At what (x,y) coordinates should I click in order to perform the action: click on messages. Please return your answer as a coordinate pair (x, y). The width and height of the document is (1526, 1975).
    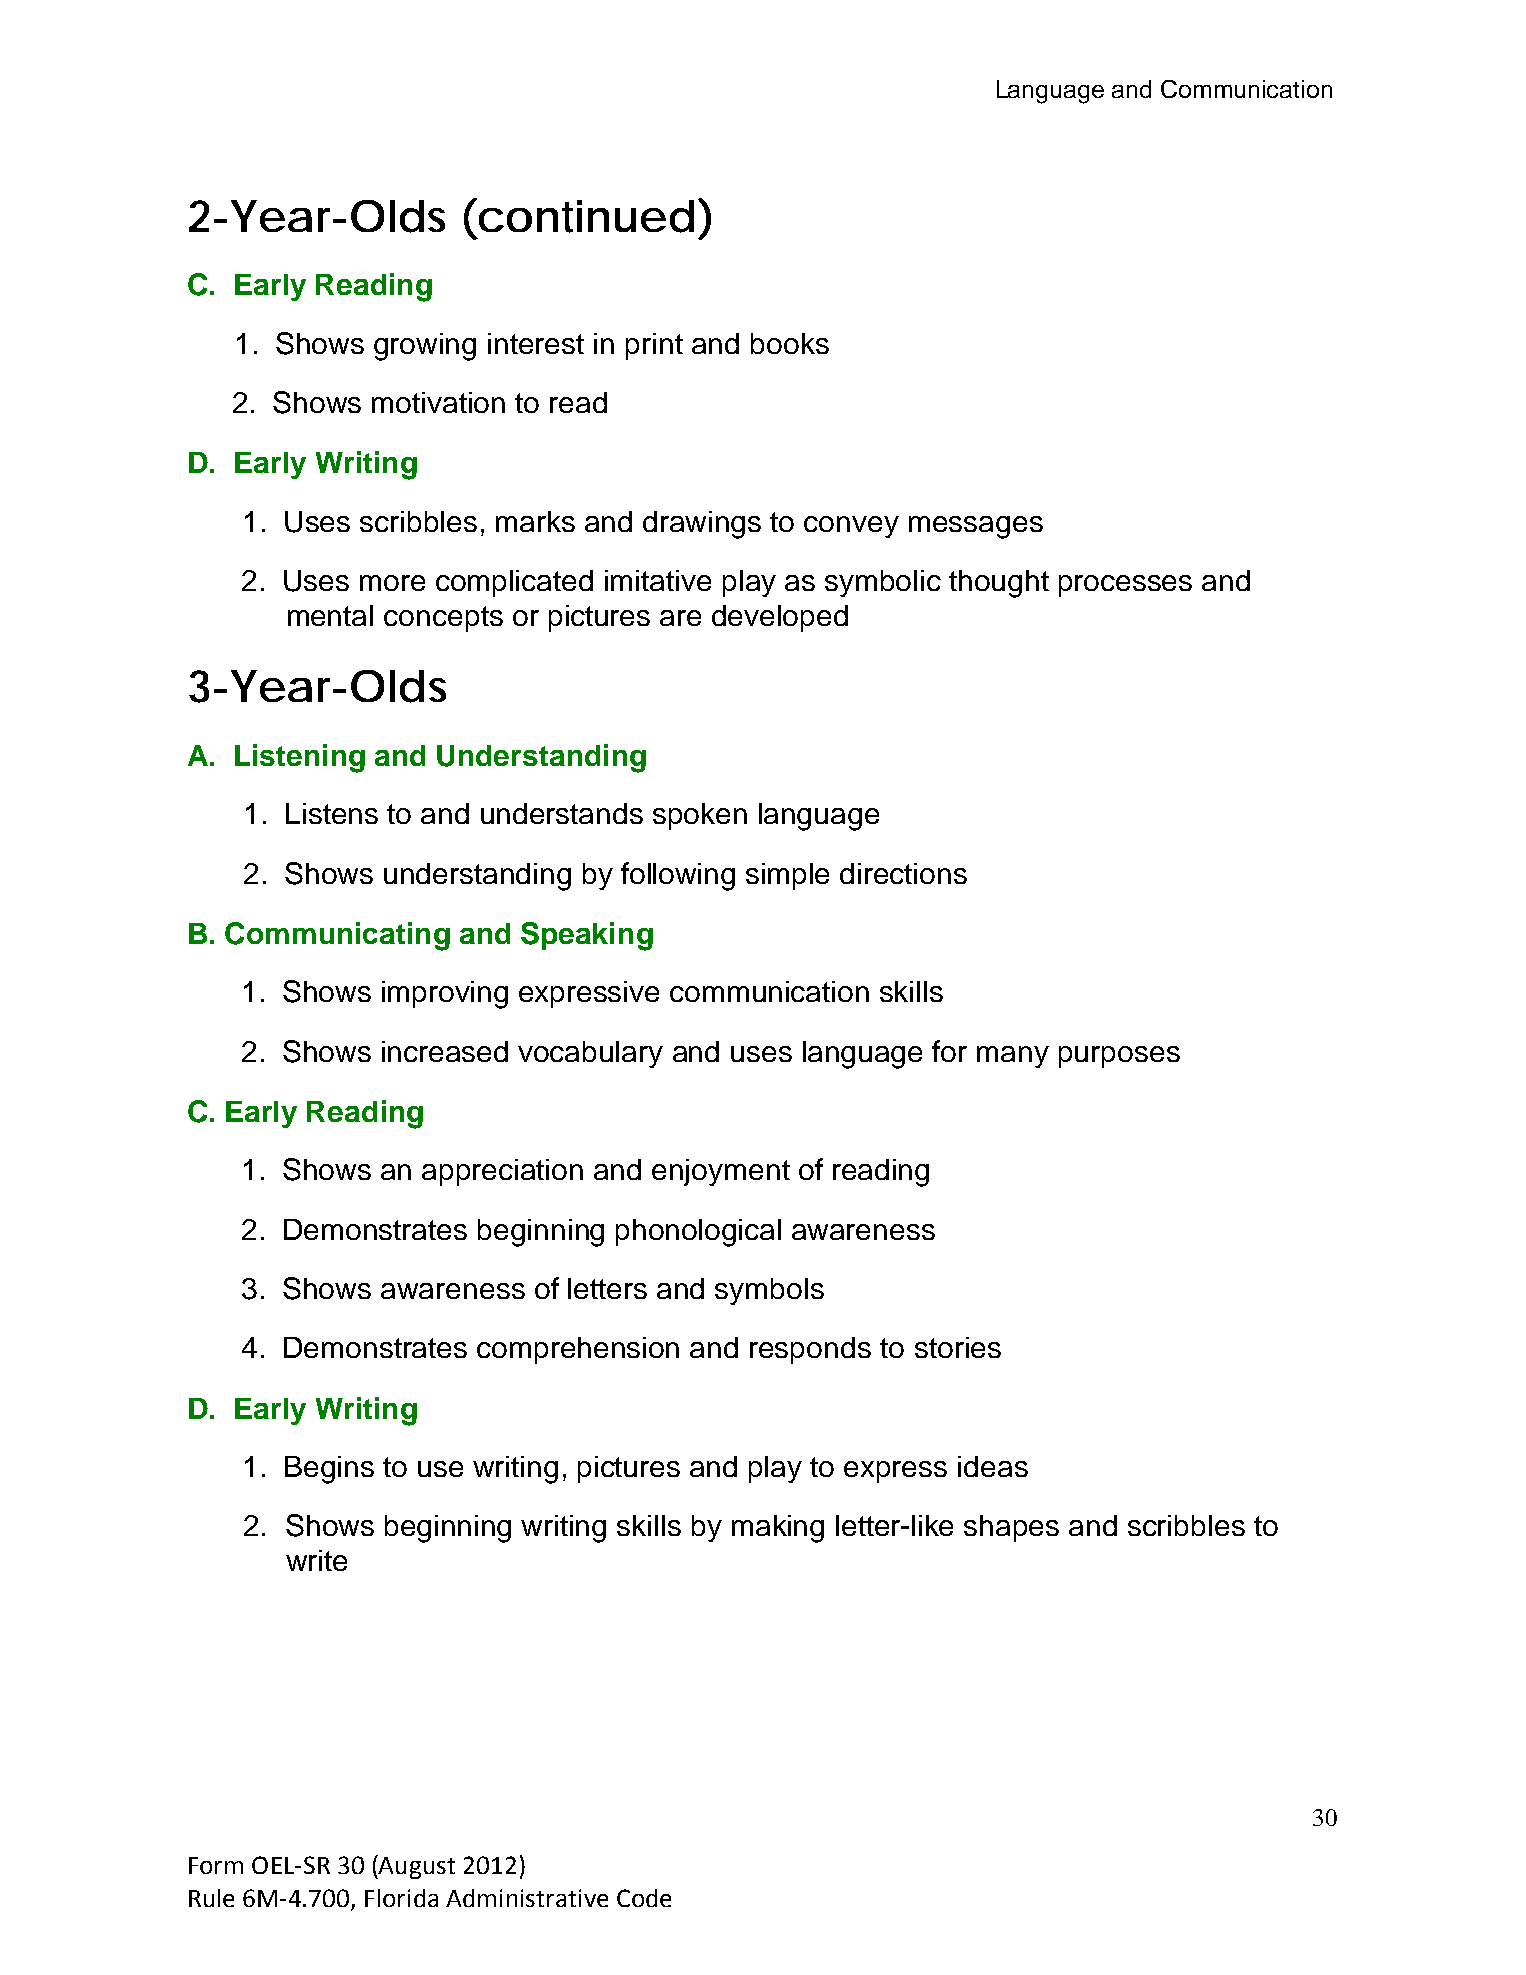
    Looking at the image, I should click on (976, 527).
